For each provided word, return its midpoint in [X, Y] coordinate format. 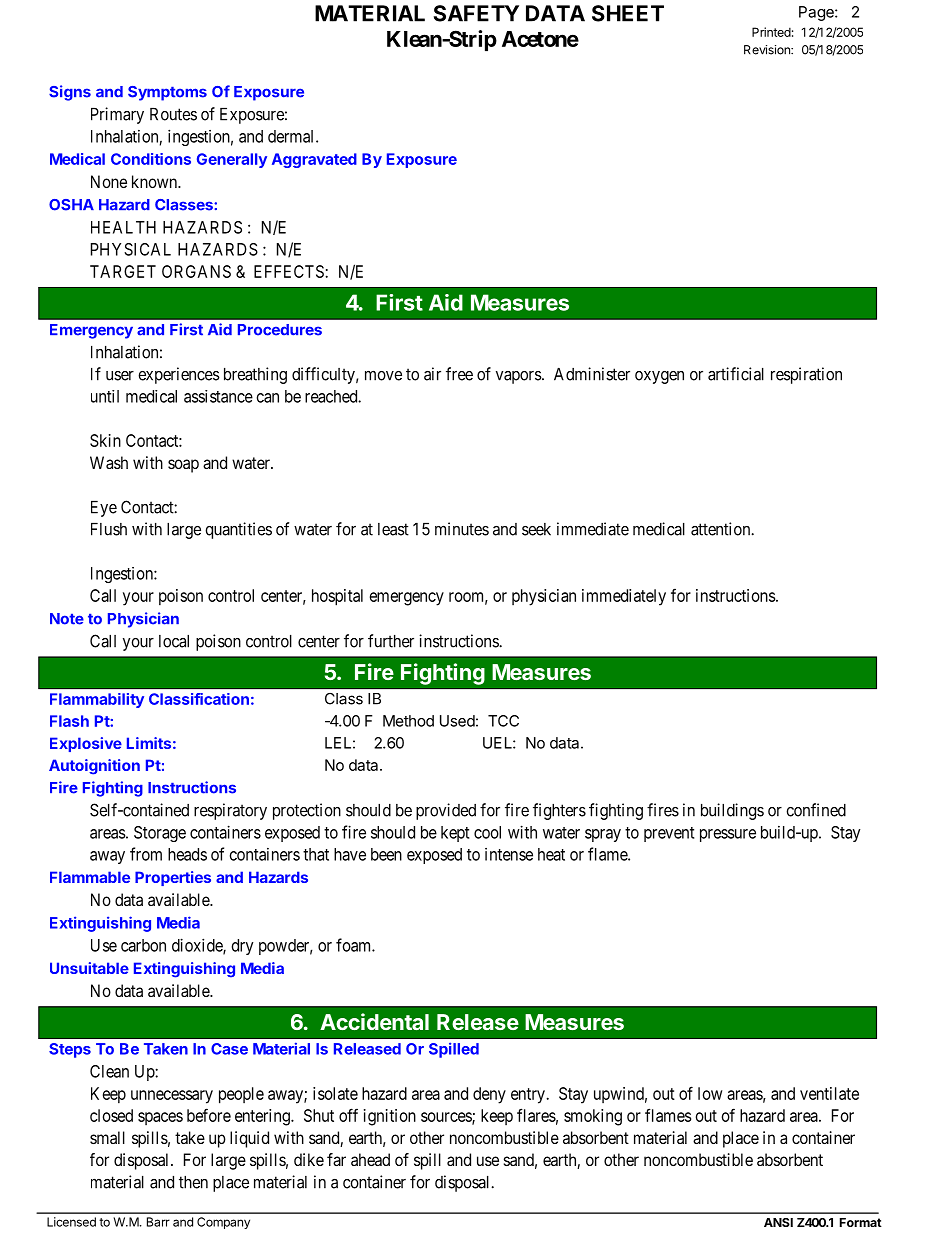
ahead [370, 1159]
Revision [768, 50]
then [193, 1182]
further [391, 641]
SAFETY [476, 13]
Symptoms [167, 93]
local [174, 641]
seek [536, 529]
